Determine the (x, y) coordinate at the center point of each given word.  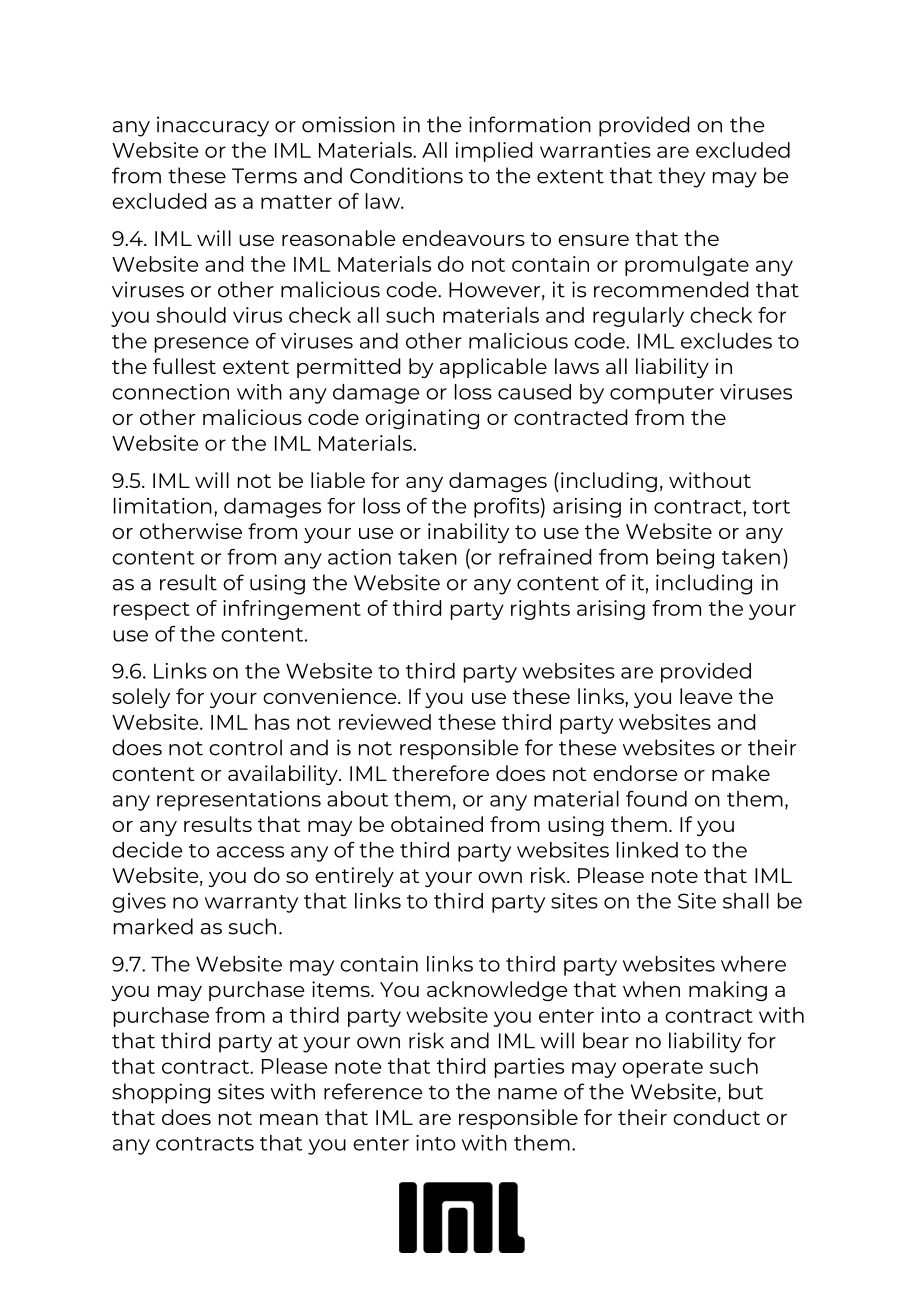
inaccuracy (213, 126)
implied (494, 152)
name (527, 1094)
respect (152, 611)
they (682, 177)
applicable (493, 368)
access (250, 852)
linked (647, 850)
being (685, 559)
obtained (437, 824)
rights (540, 610)
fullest (184, 366)
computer (662, 395)
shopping (161, 1093)
